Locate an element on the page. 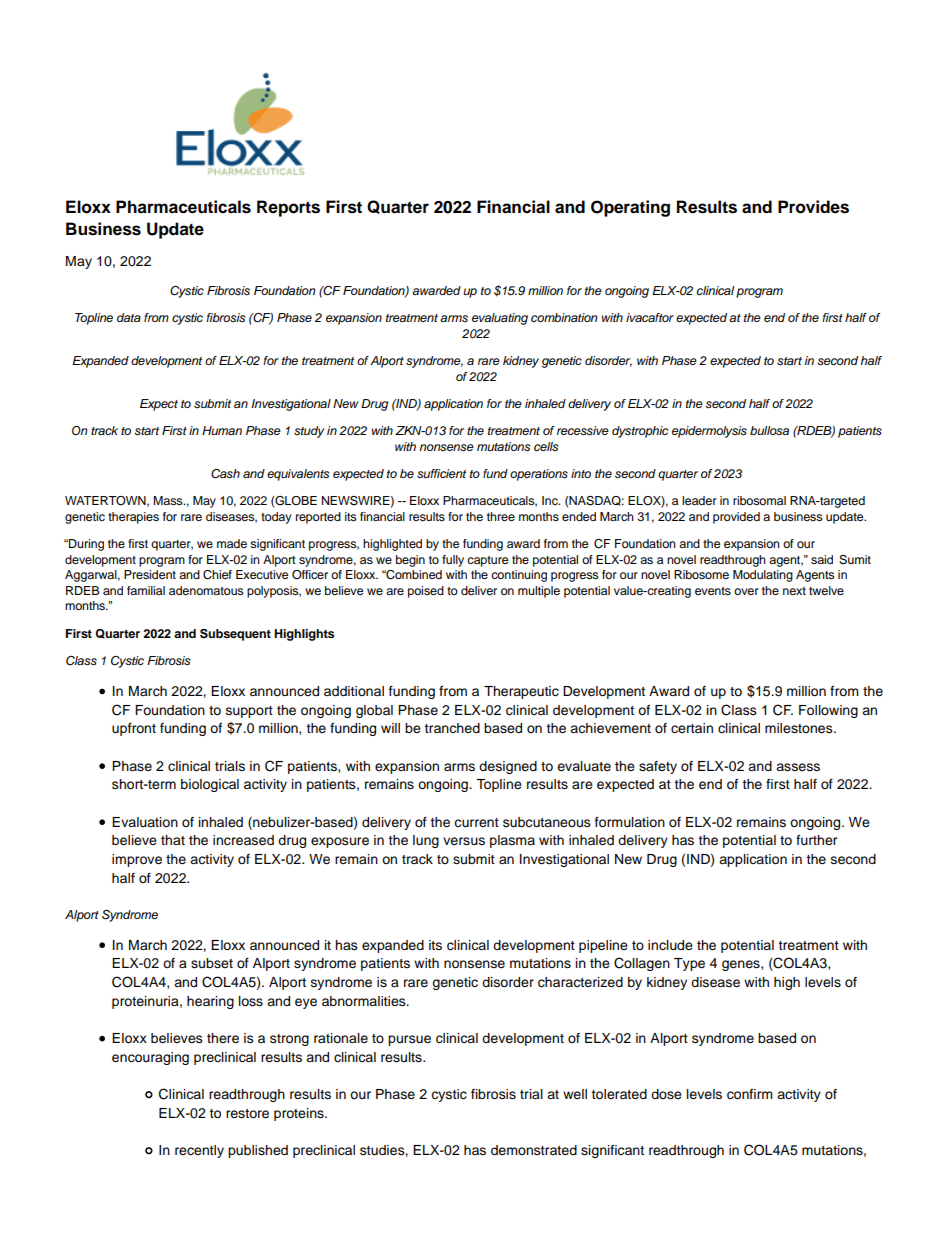  made is located at coordinates (232, 543).
